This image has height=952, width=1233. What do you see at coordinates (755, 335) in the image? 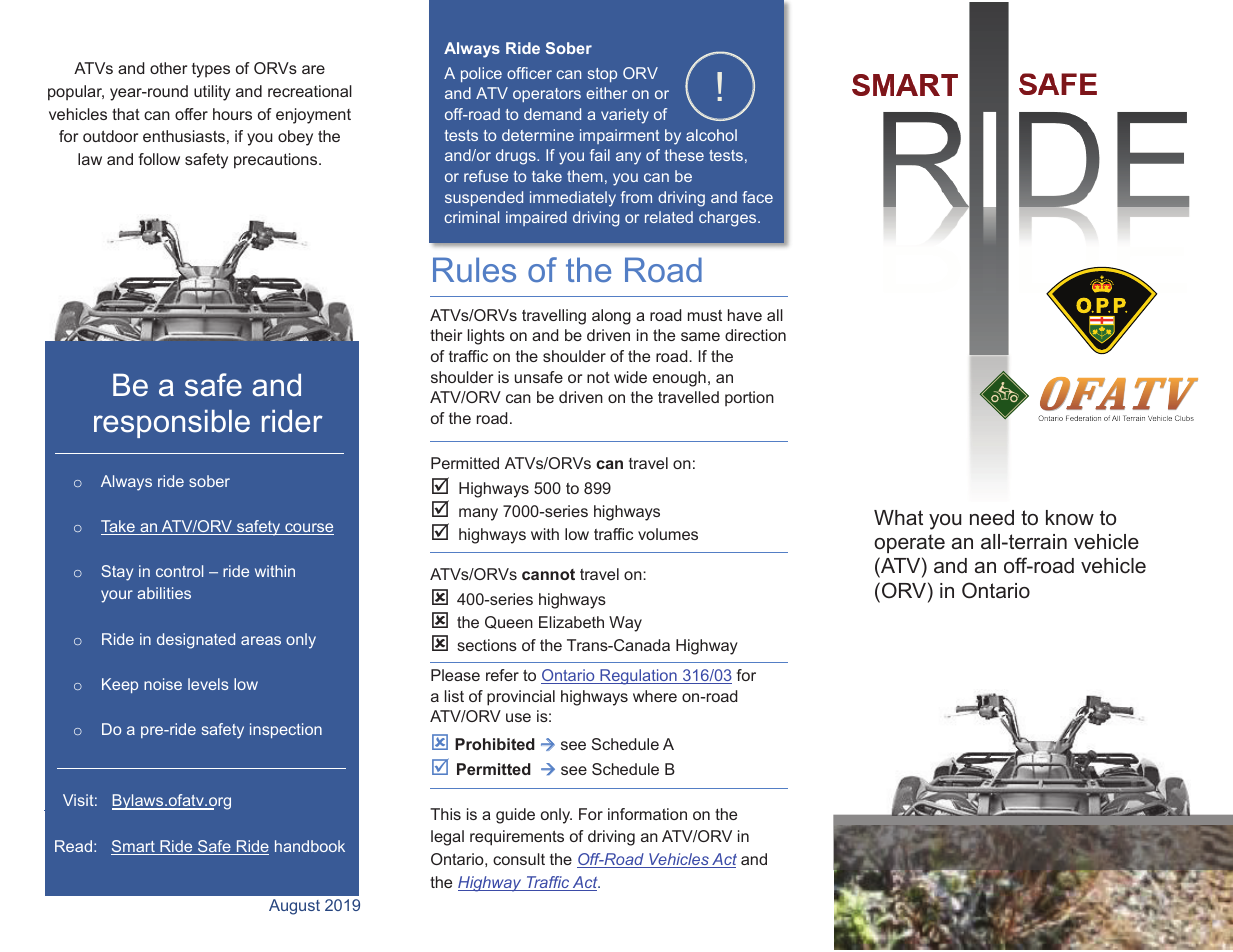
I see `direction` at bounding box center [755, 335].
